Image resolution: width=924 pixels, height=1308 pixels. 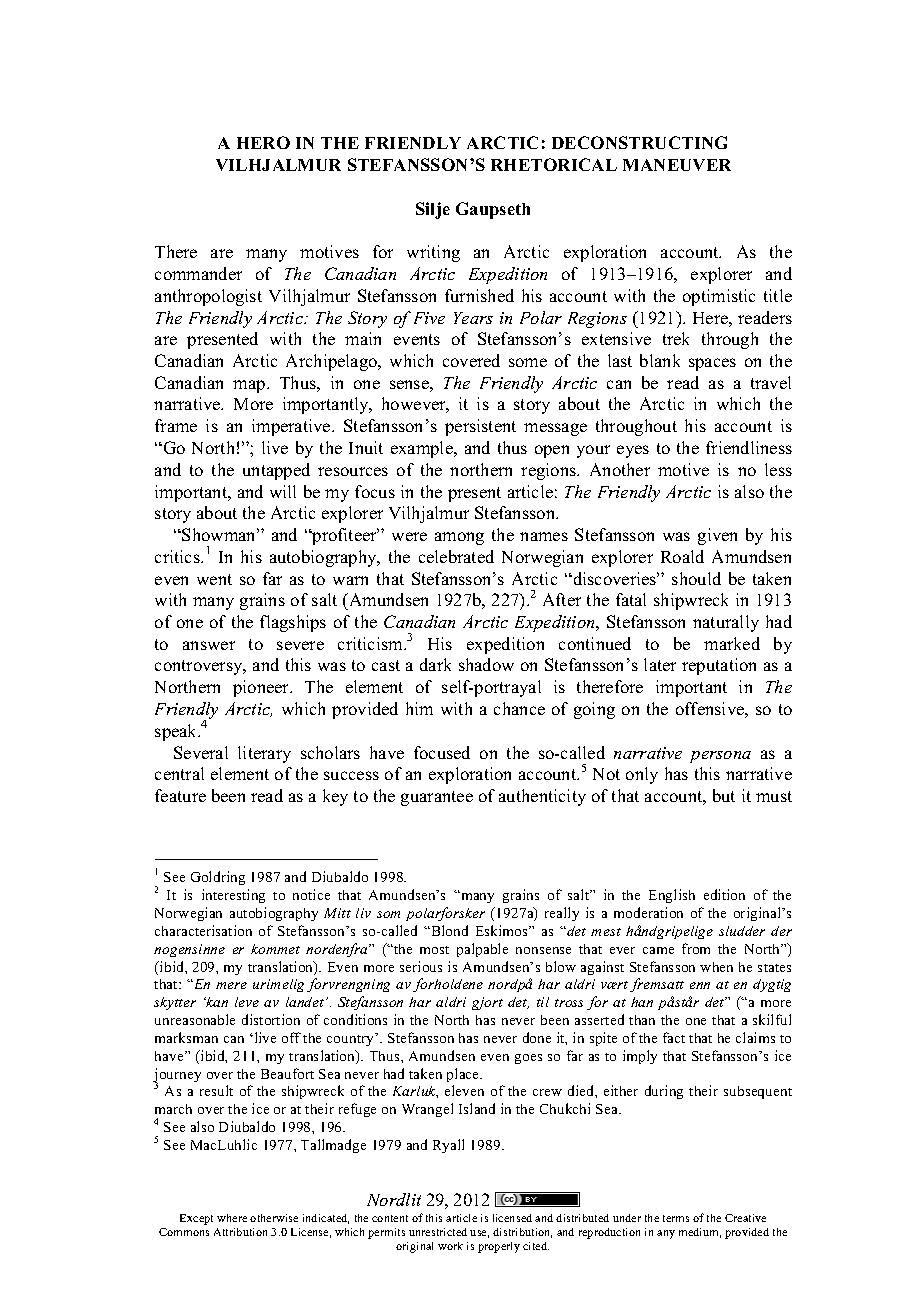 I want to click on Attribution, so click(x=240, y=1232).
